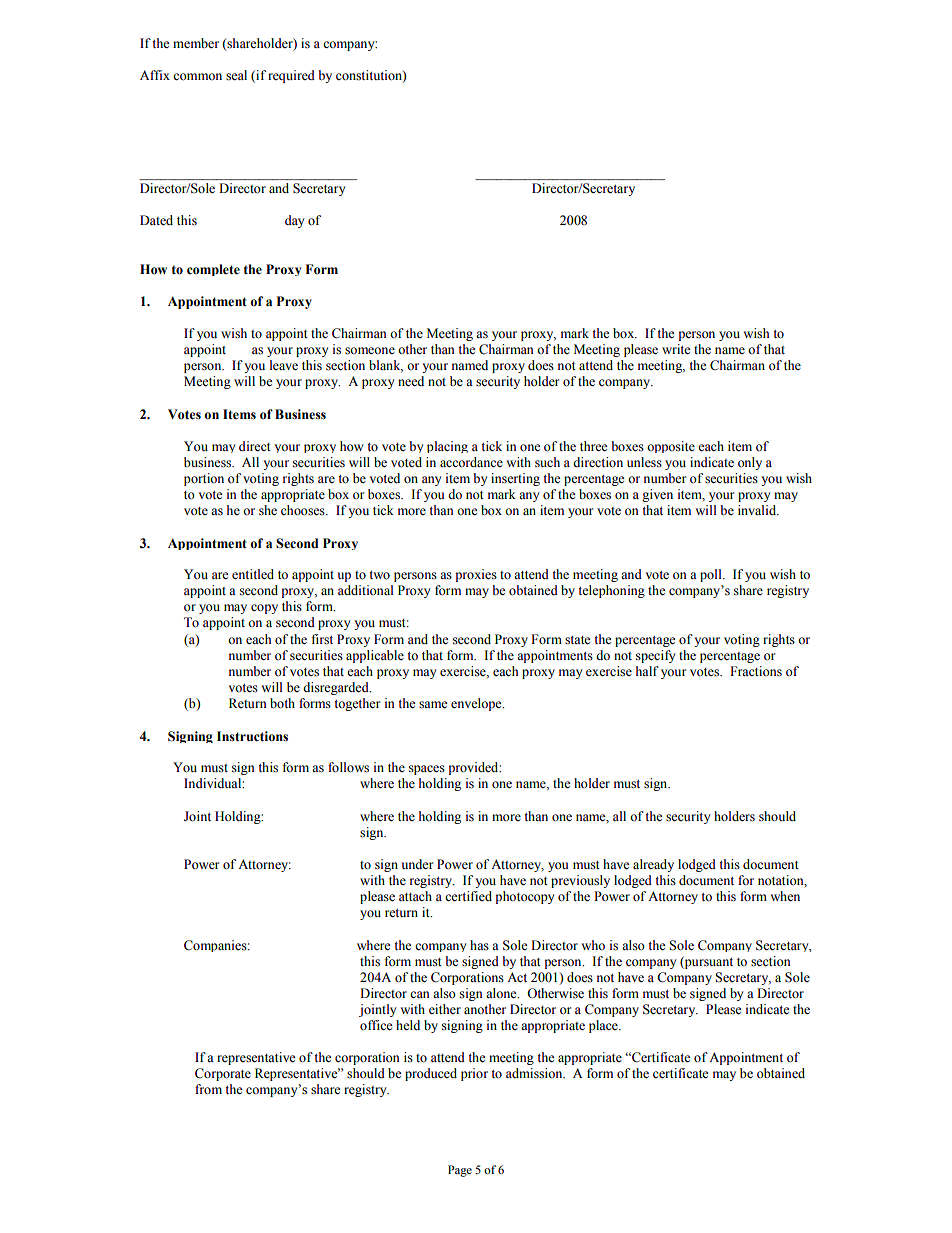 The image size is (952, 1233). I want to click on write, so click(676, 349).
